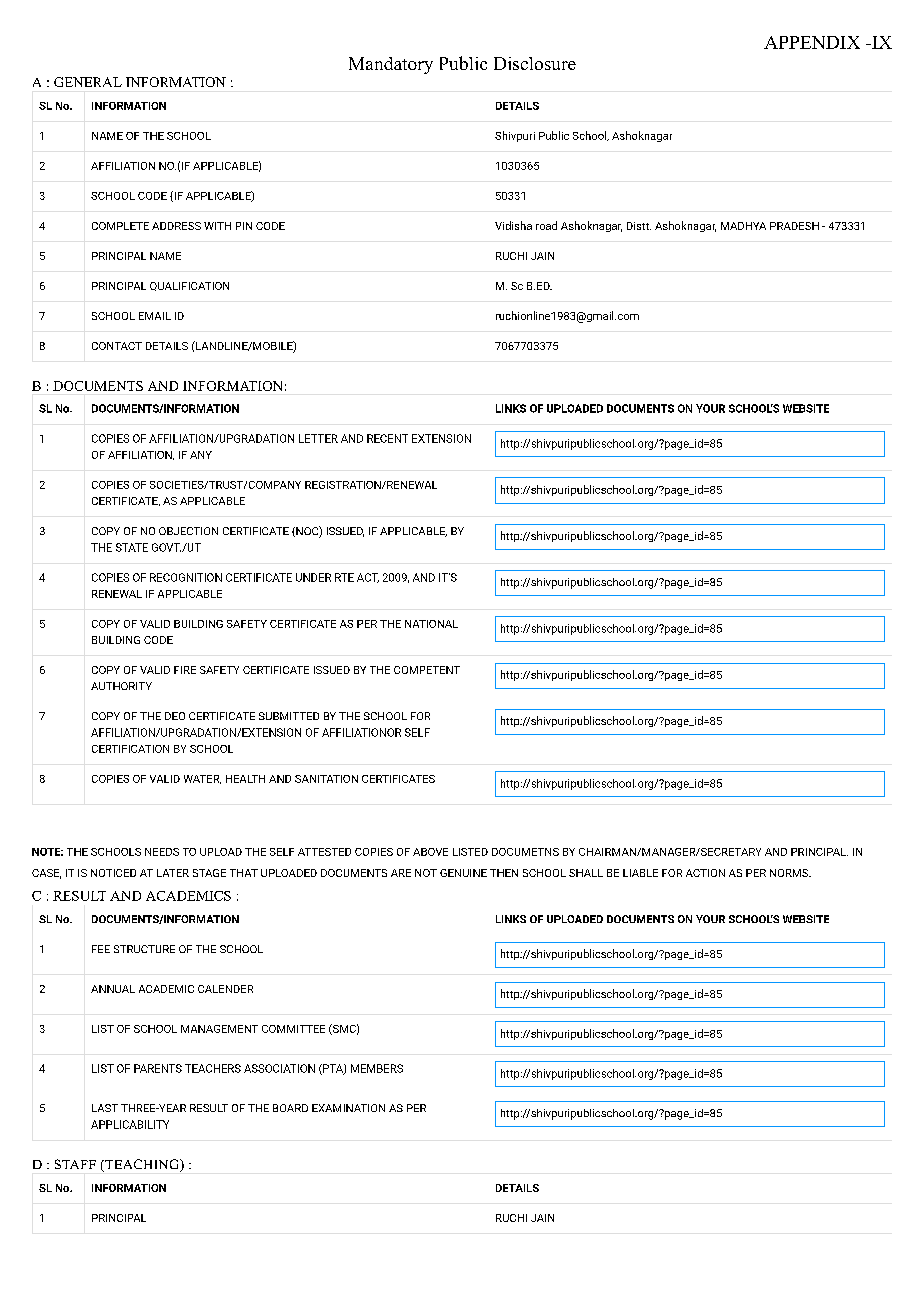 The height and width of the image is (1308, 924). Describe the element at coordinates (88, 82) in the image. I see `GENERAL` at that location.
